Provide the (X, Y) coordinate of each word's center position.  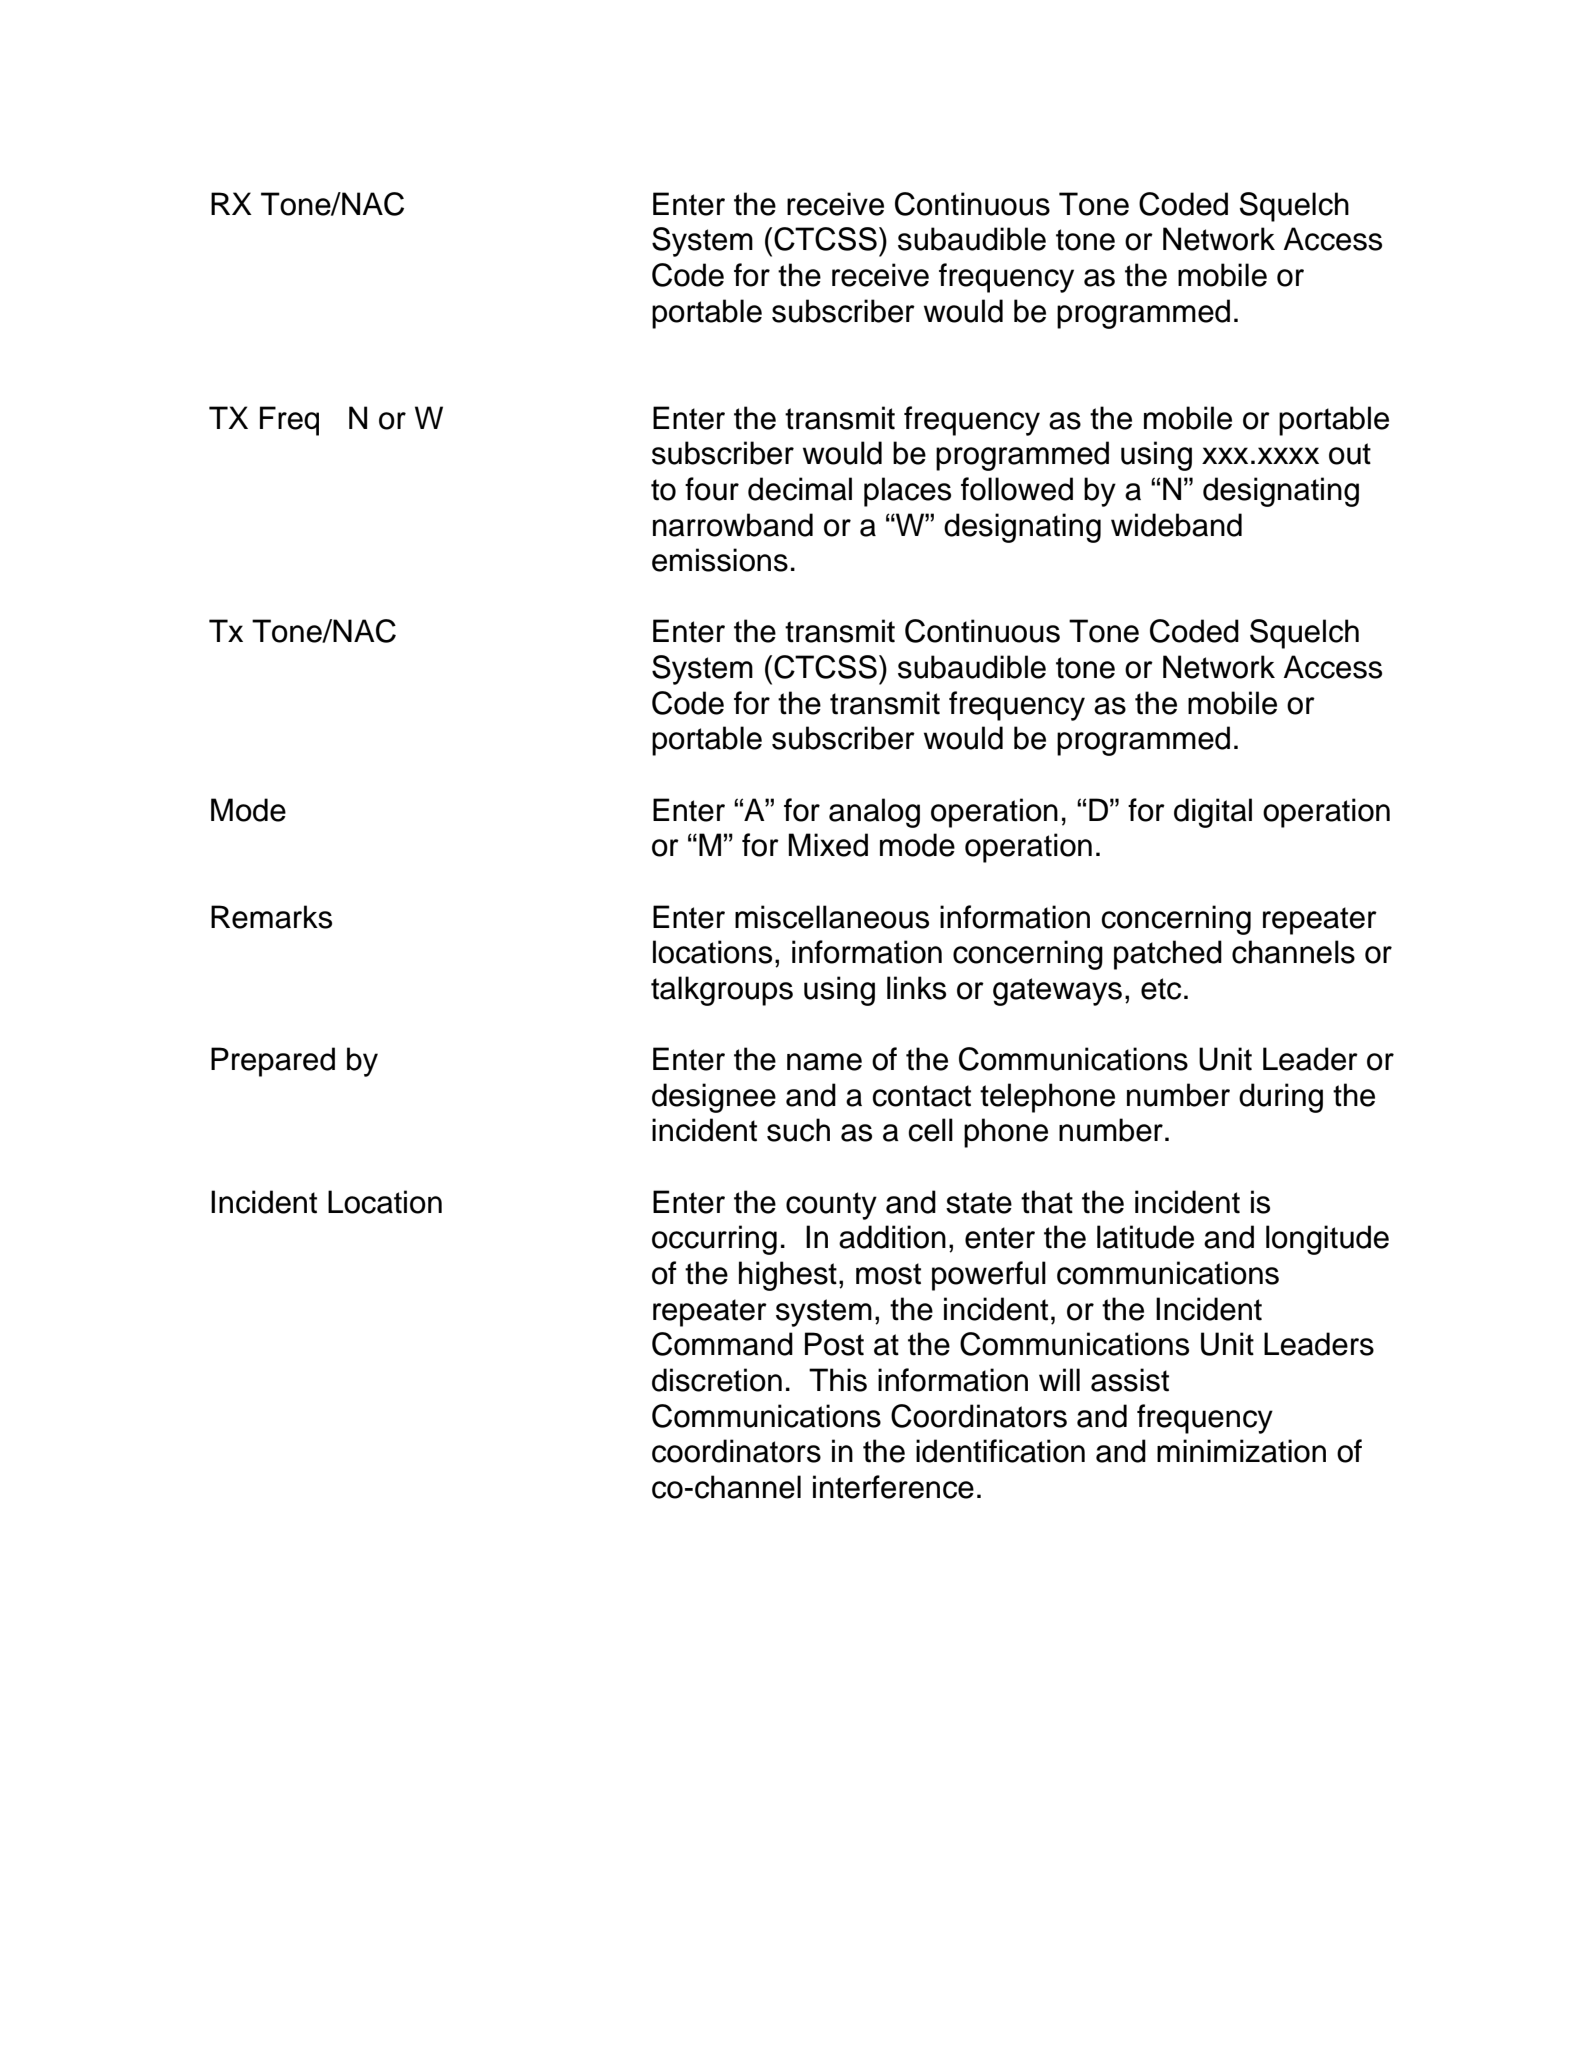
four (712, 489)
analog (874, 813)
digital (1213, 813)
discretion (717, 1380)
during (1281, 1098)
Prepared (273, 1062)
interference (893, 1487)
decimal (800, 489)
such (798, 1130)
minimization (1241, 1451)
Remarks (271, 917)
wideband (1176, 525)
